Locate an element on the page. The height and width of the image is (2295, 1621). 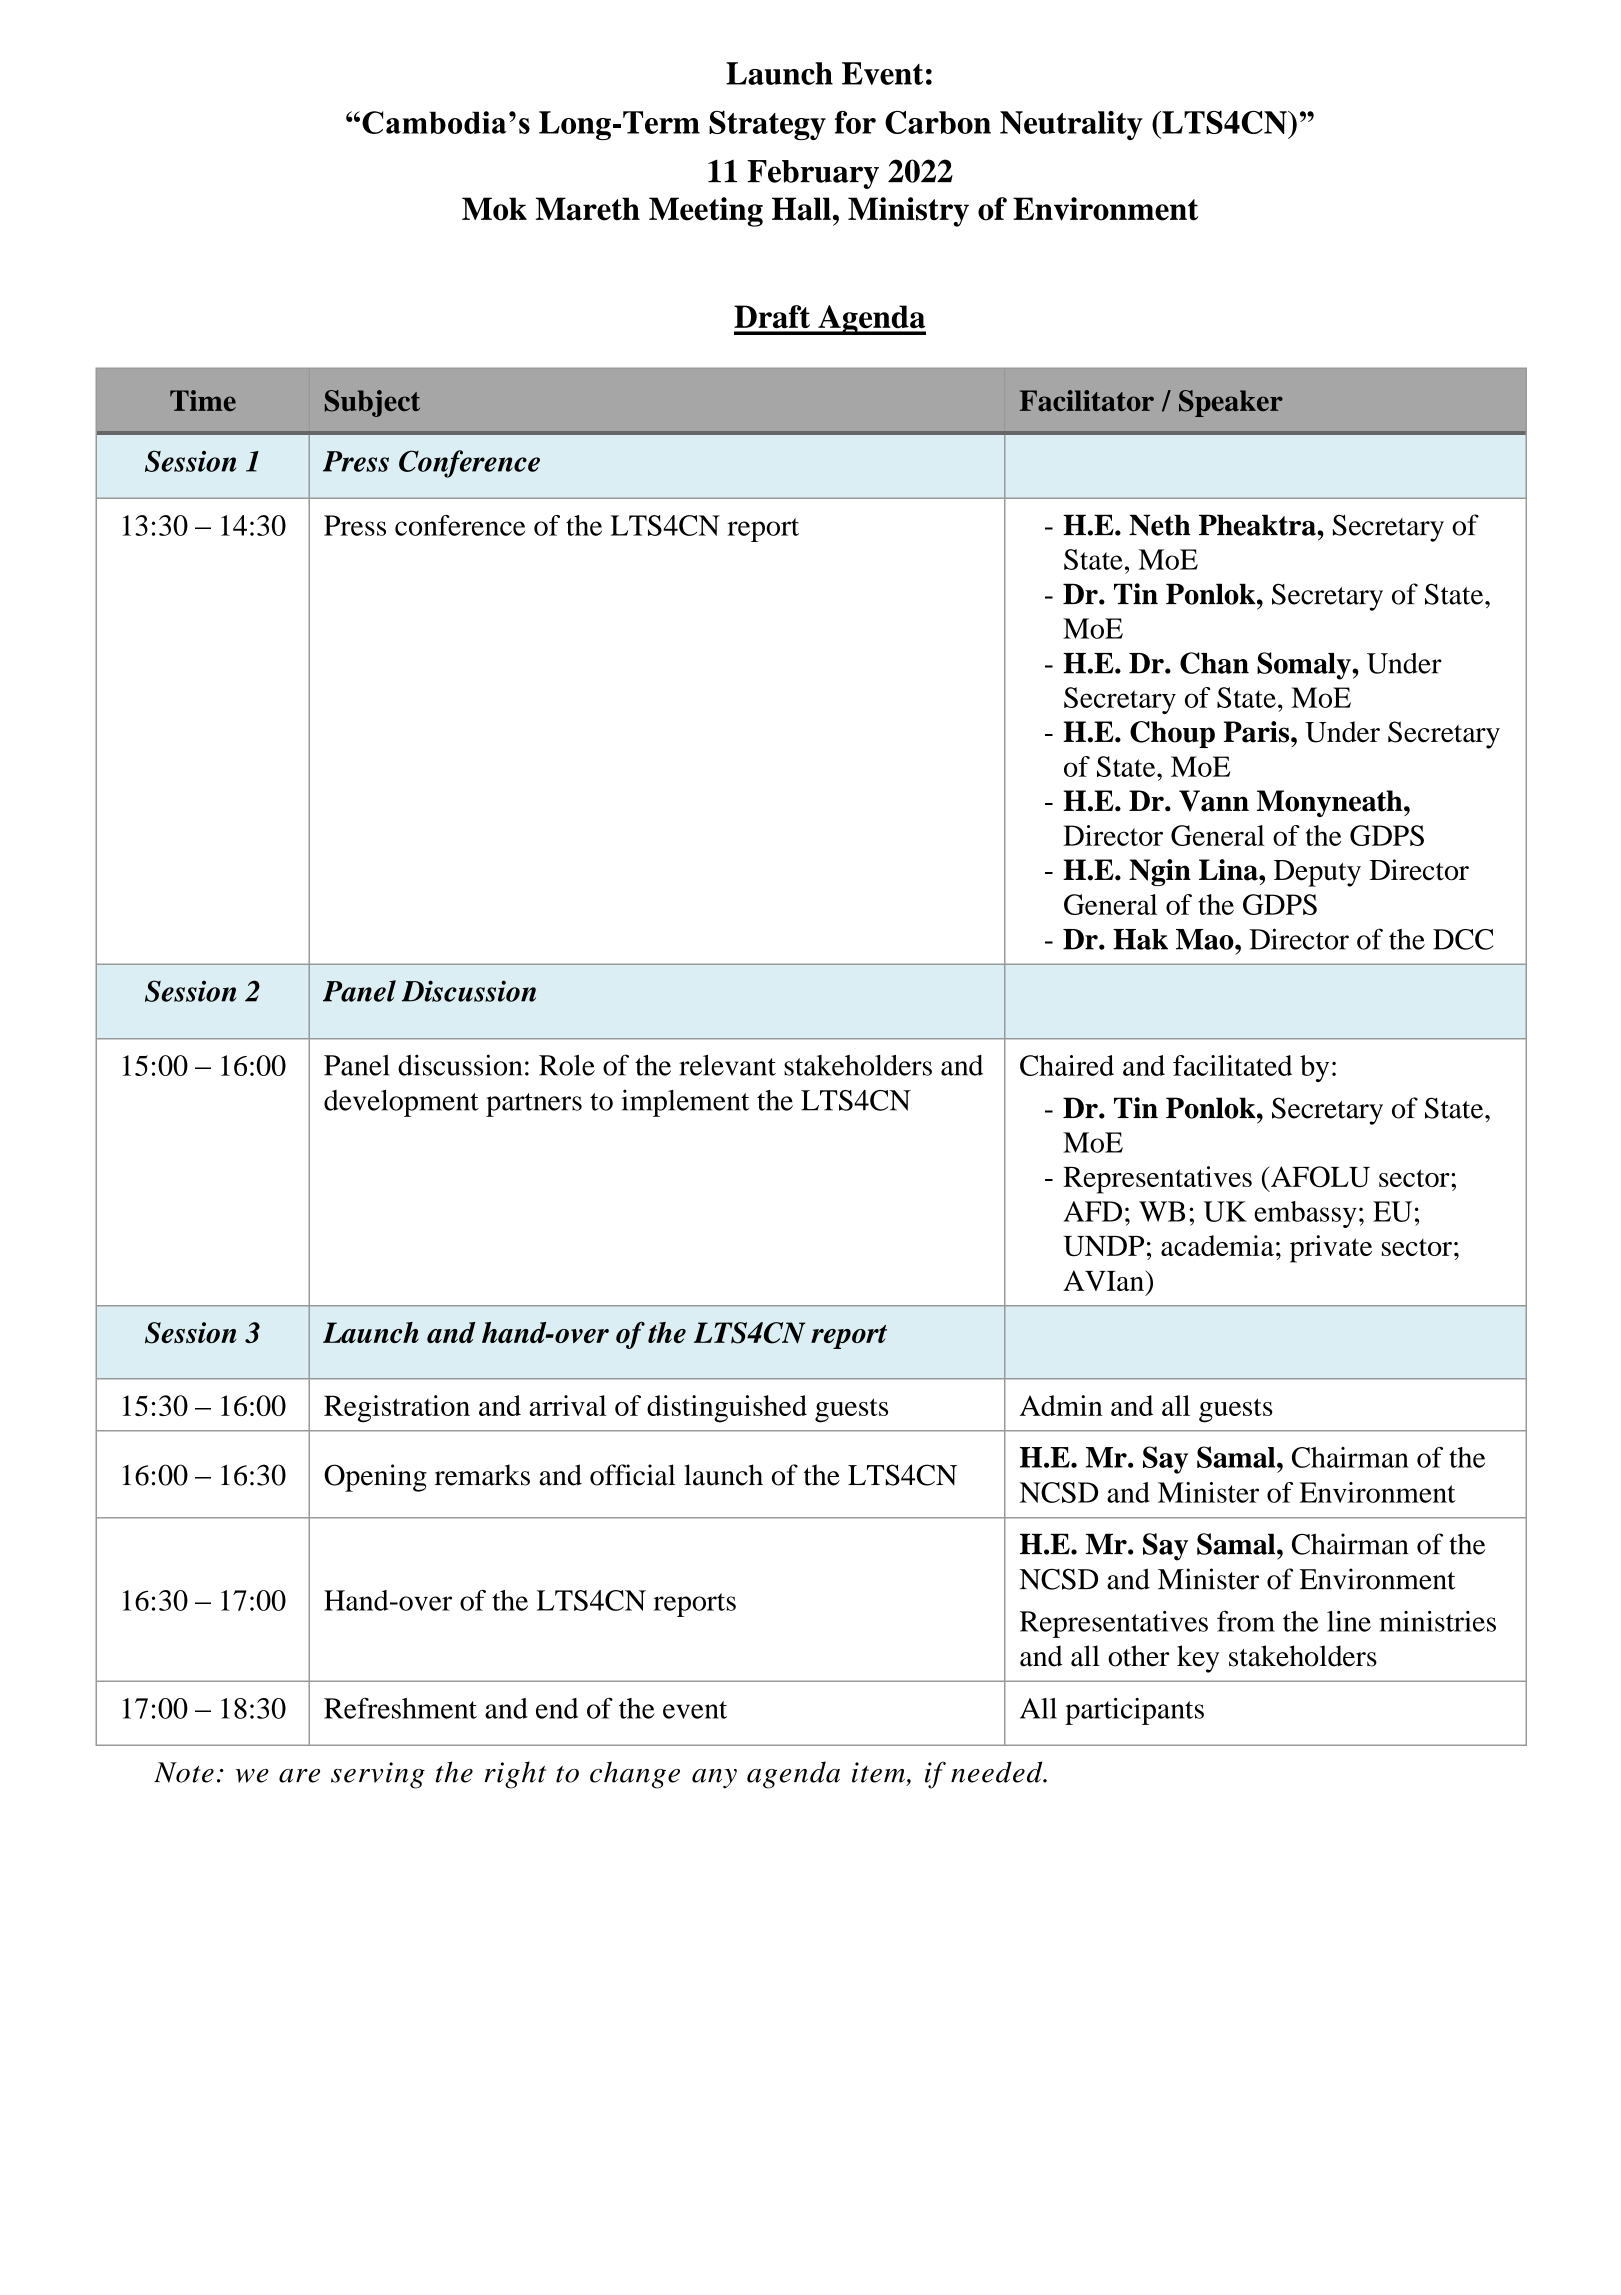
Mok is located at coordinates (494, 209).
